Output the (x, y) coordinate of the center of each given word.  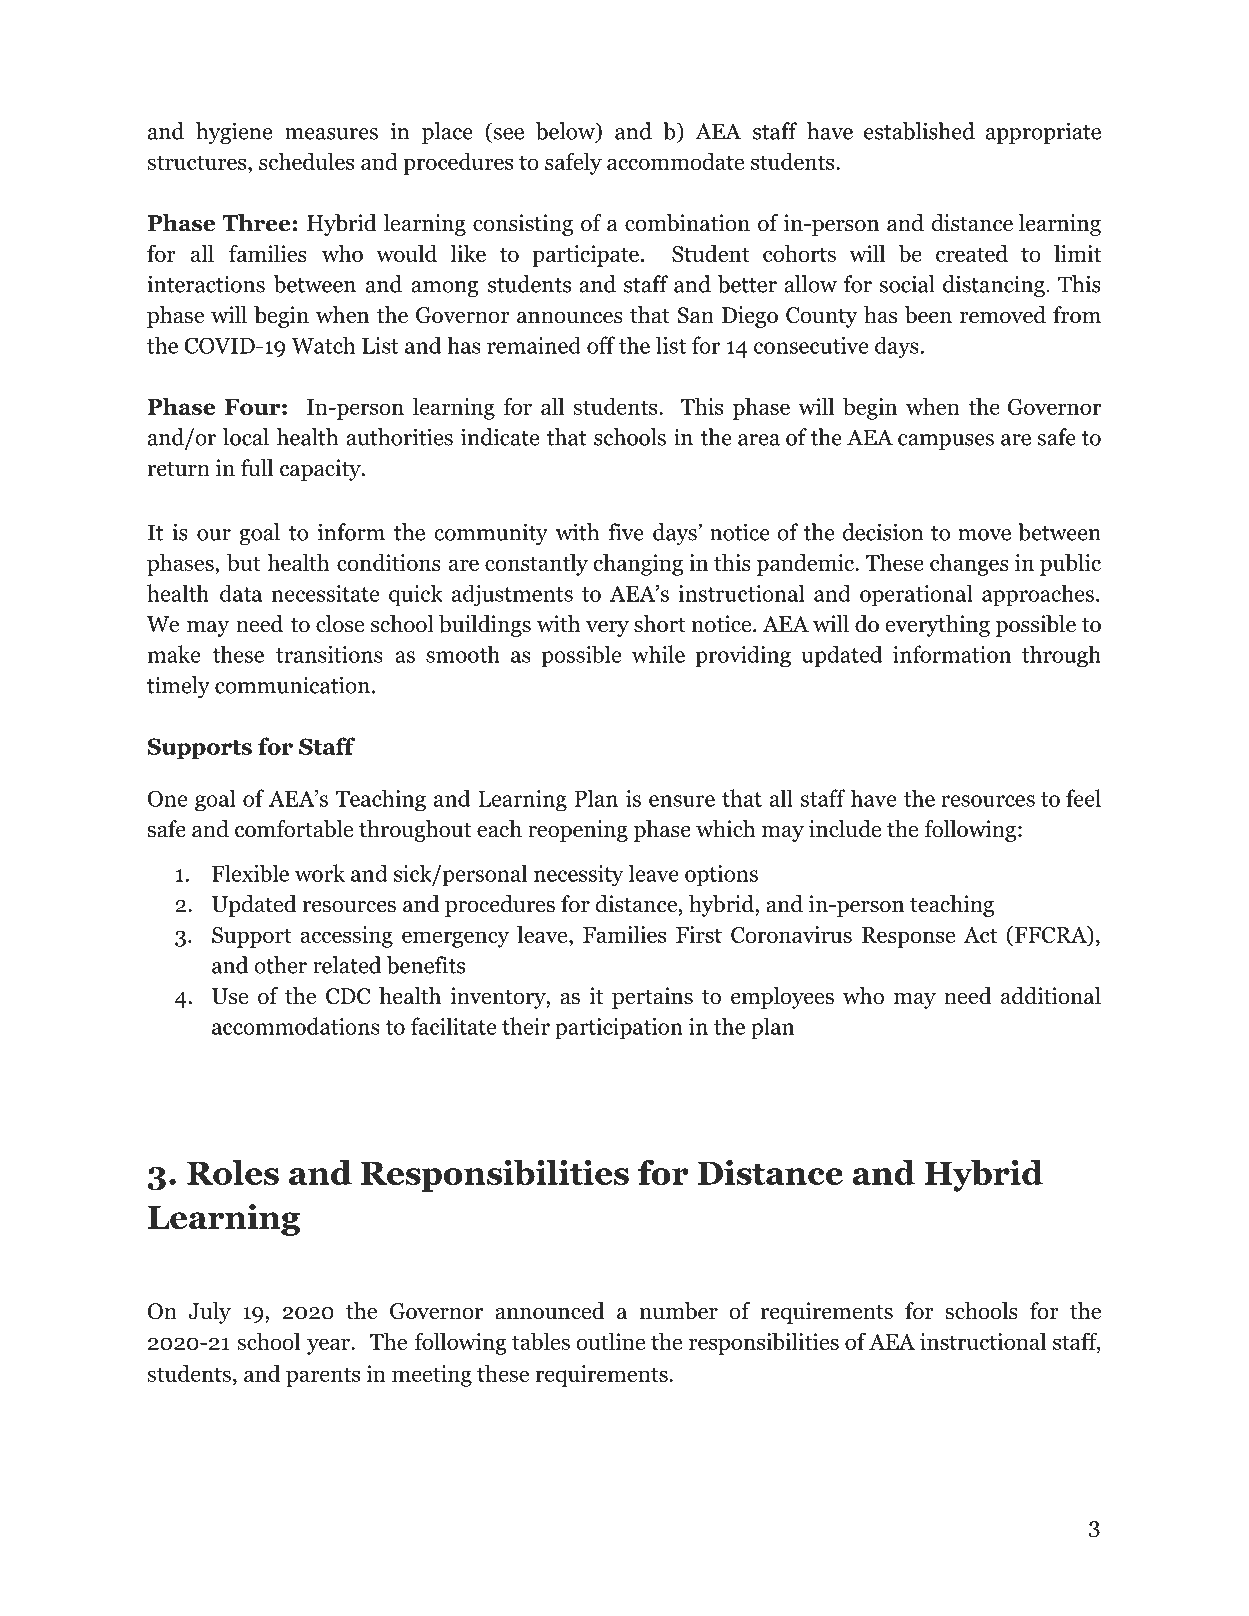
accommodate (675, 161)
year (329, 1346)
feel (1083, 798)
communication (292, 685)
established (919, 131)
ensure (682, 801)
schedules (306, 161)
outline (610, 1341)
